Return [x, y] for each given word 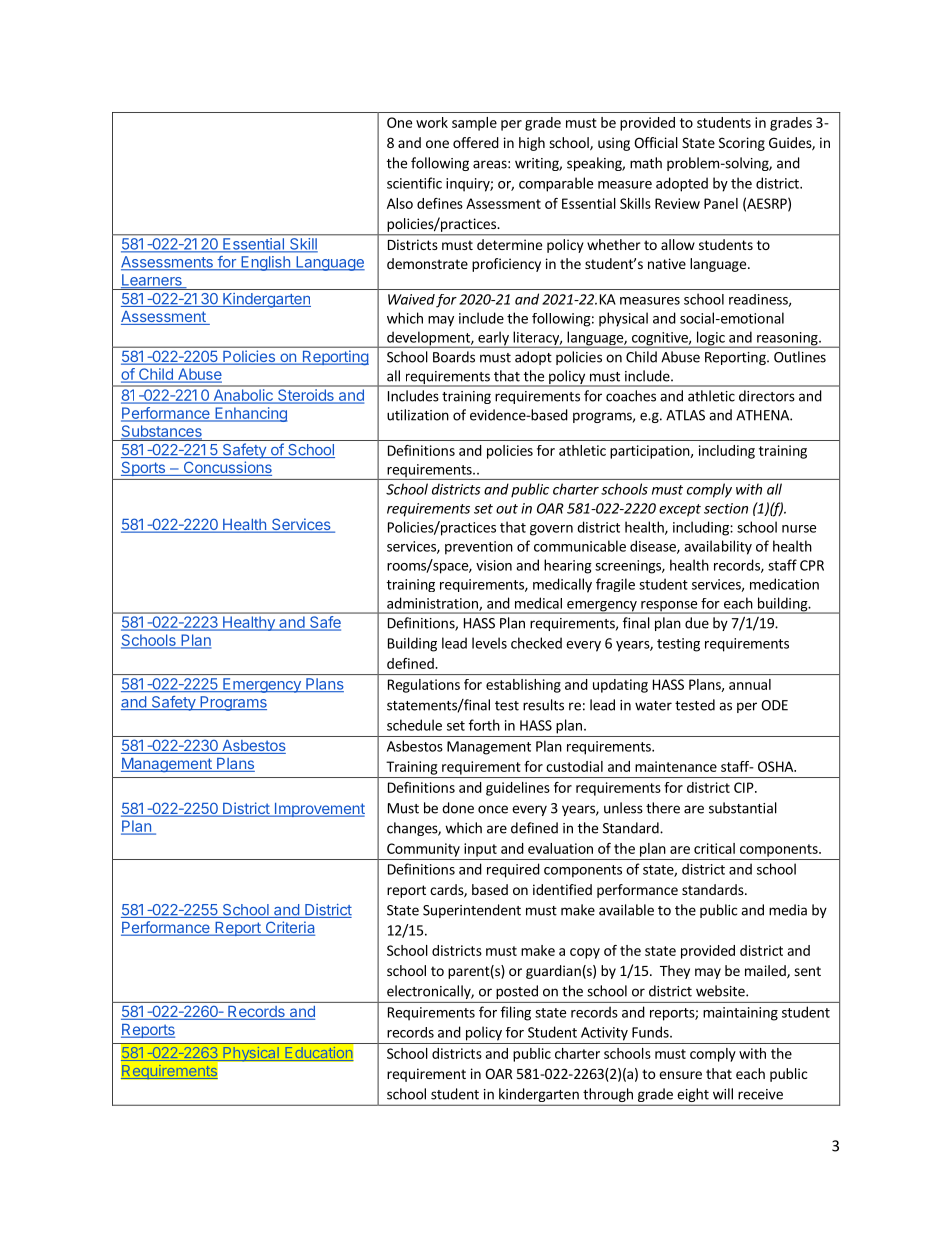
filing [516, 1013]
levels [489, 643]
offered [476, 142]
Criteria [289, 928]
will [723, 1094]
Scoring [742, 144]
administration [433, 604]
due [697, 623]
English [265, 263]
